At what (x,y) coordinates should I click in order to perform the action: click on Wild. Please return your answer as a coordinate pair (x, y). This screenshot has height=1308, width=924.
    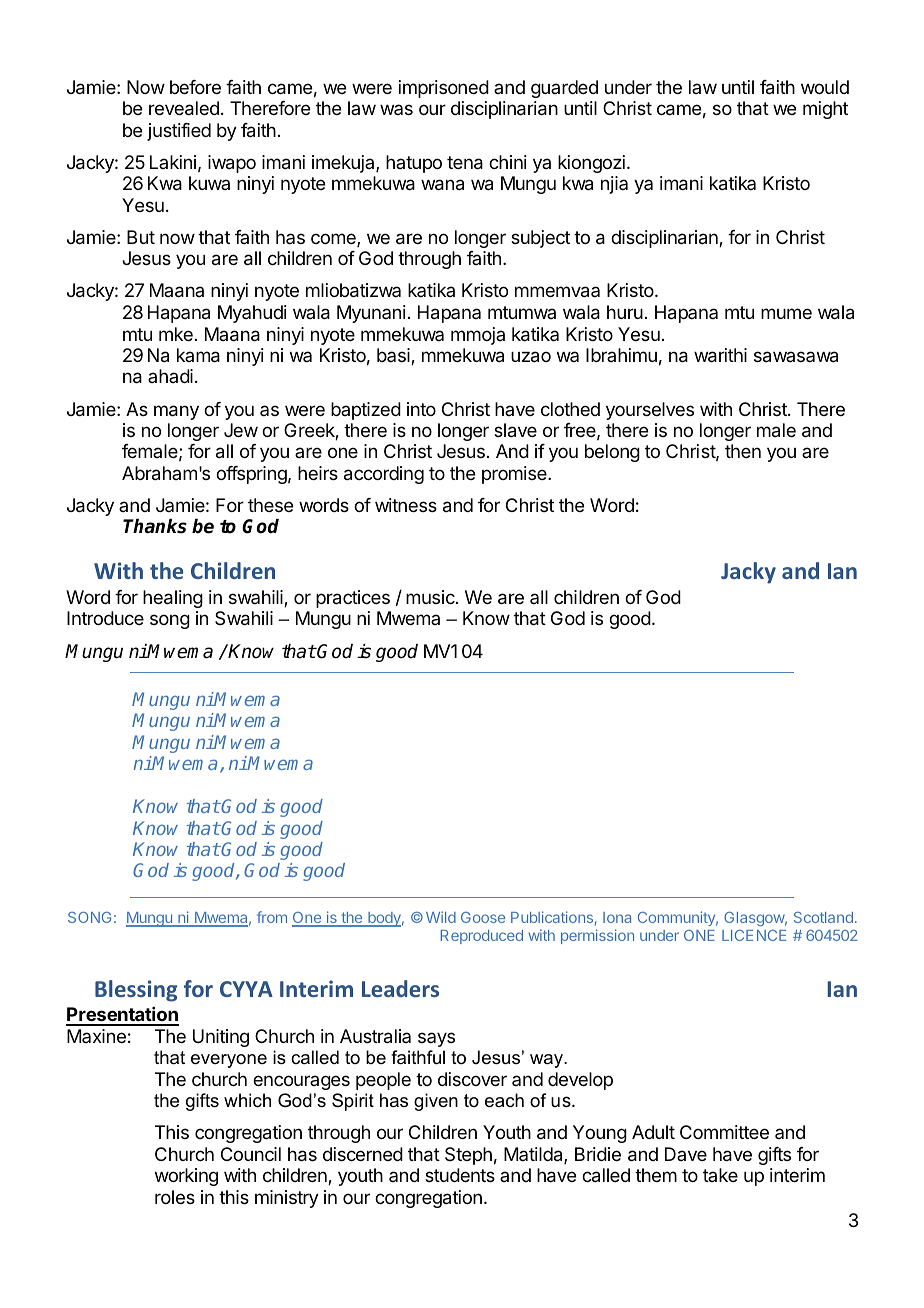
    Looking at the image, I should click on (441, 917).
